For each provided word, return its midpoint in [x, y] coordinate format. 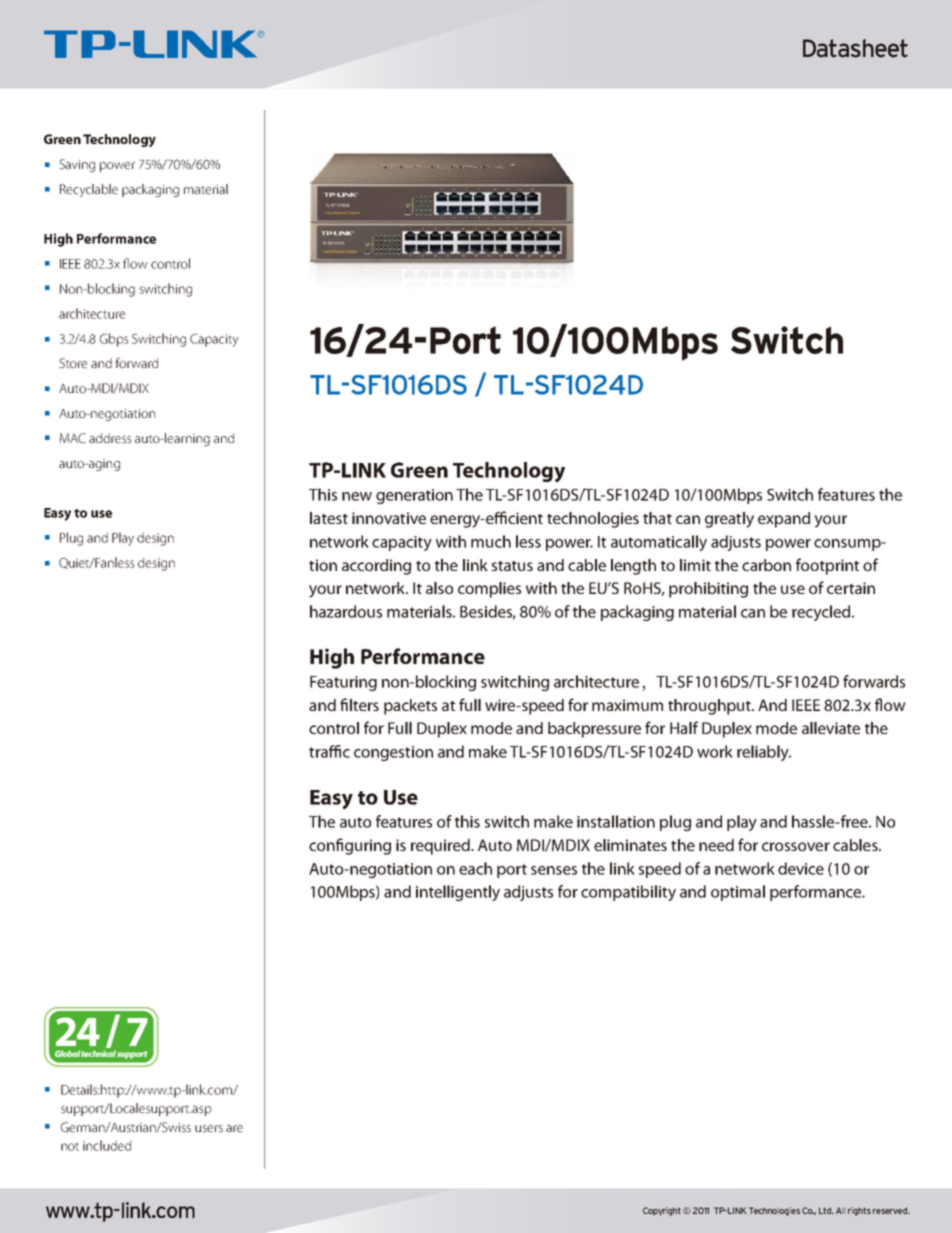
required [441, 847]
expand [784, 520]
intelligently [458, 893]
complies [489, 590]
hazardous [346, 611]
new [357, 496]
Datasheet [855, 48]
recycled [821, 613]
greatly [729, 520]
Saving [77, 165]
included [107, 1145]
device [801, 868]
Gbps [114, 340]
